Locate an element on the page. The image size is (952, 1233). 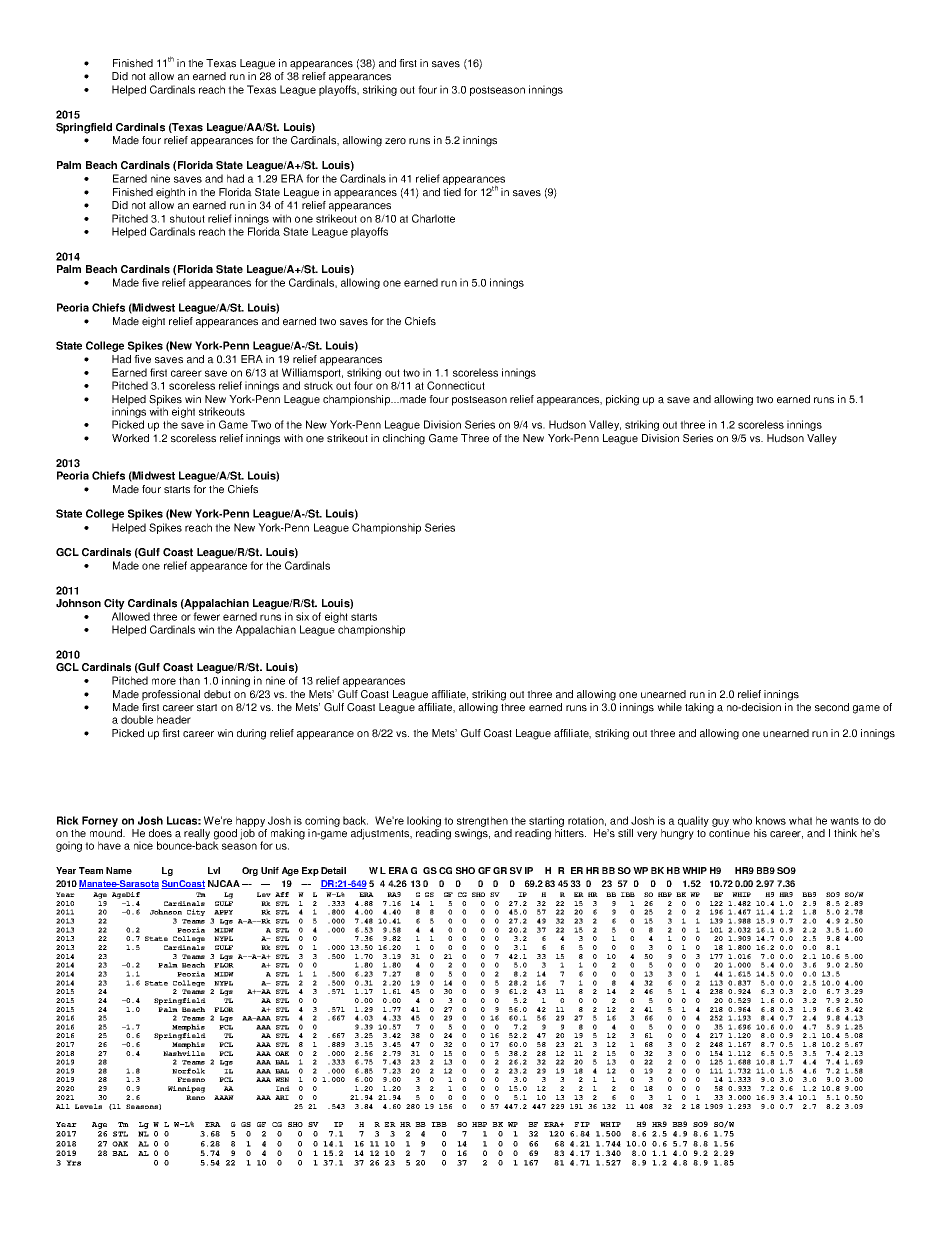
picking is located at coordinates (622, 400).
